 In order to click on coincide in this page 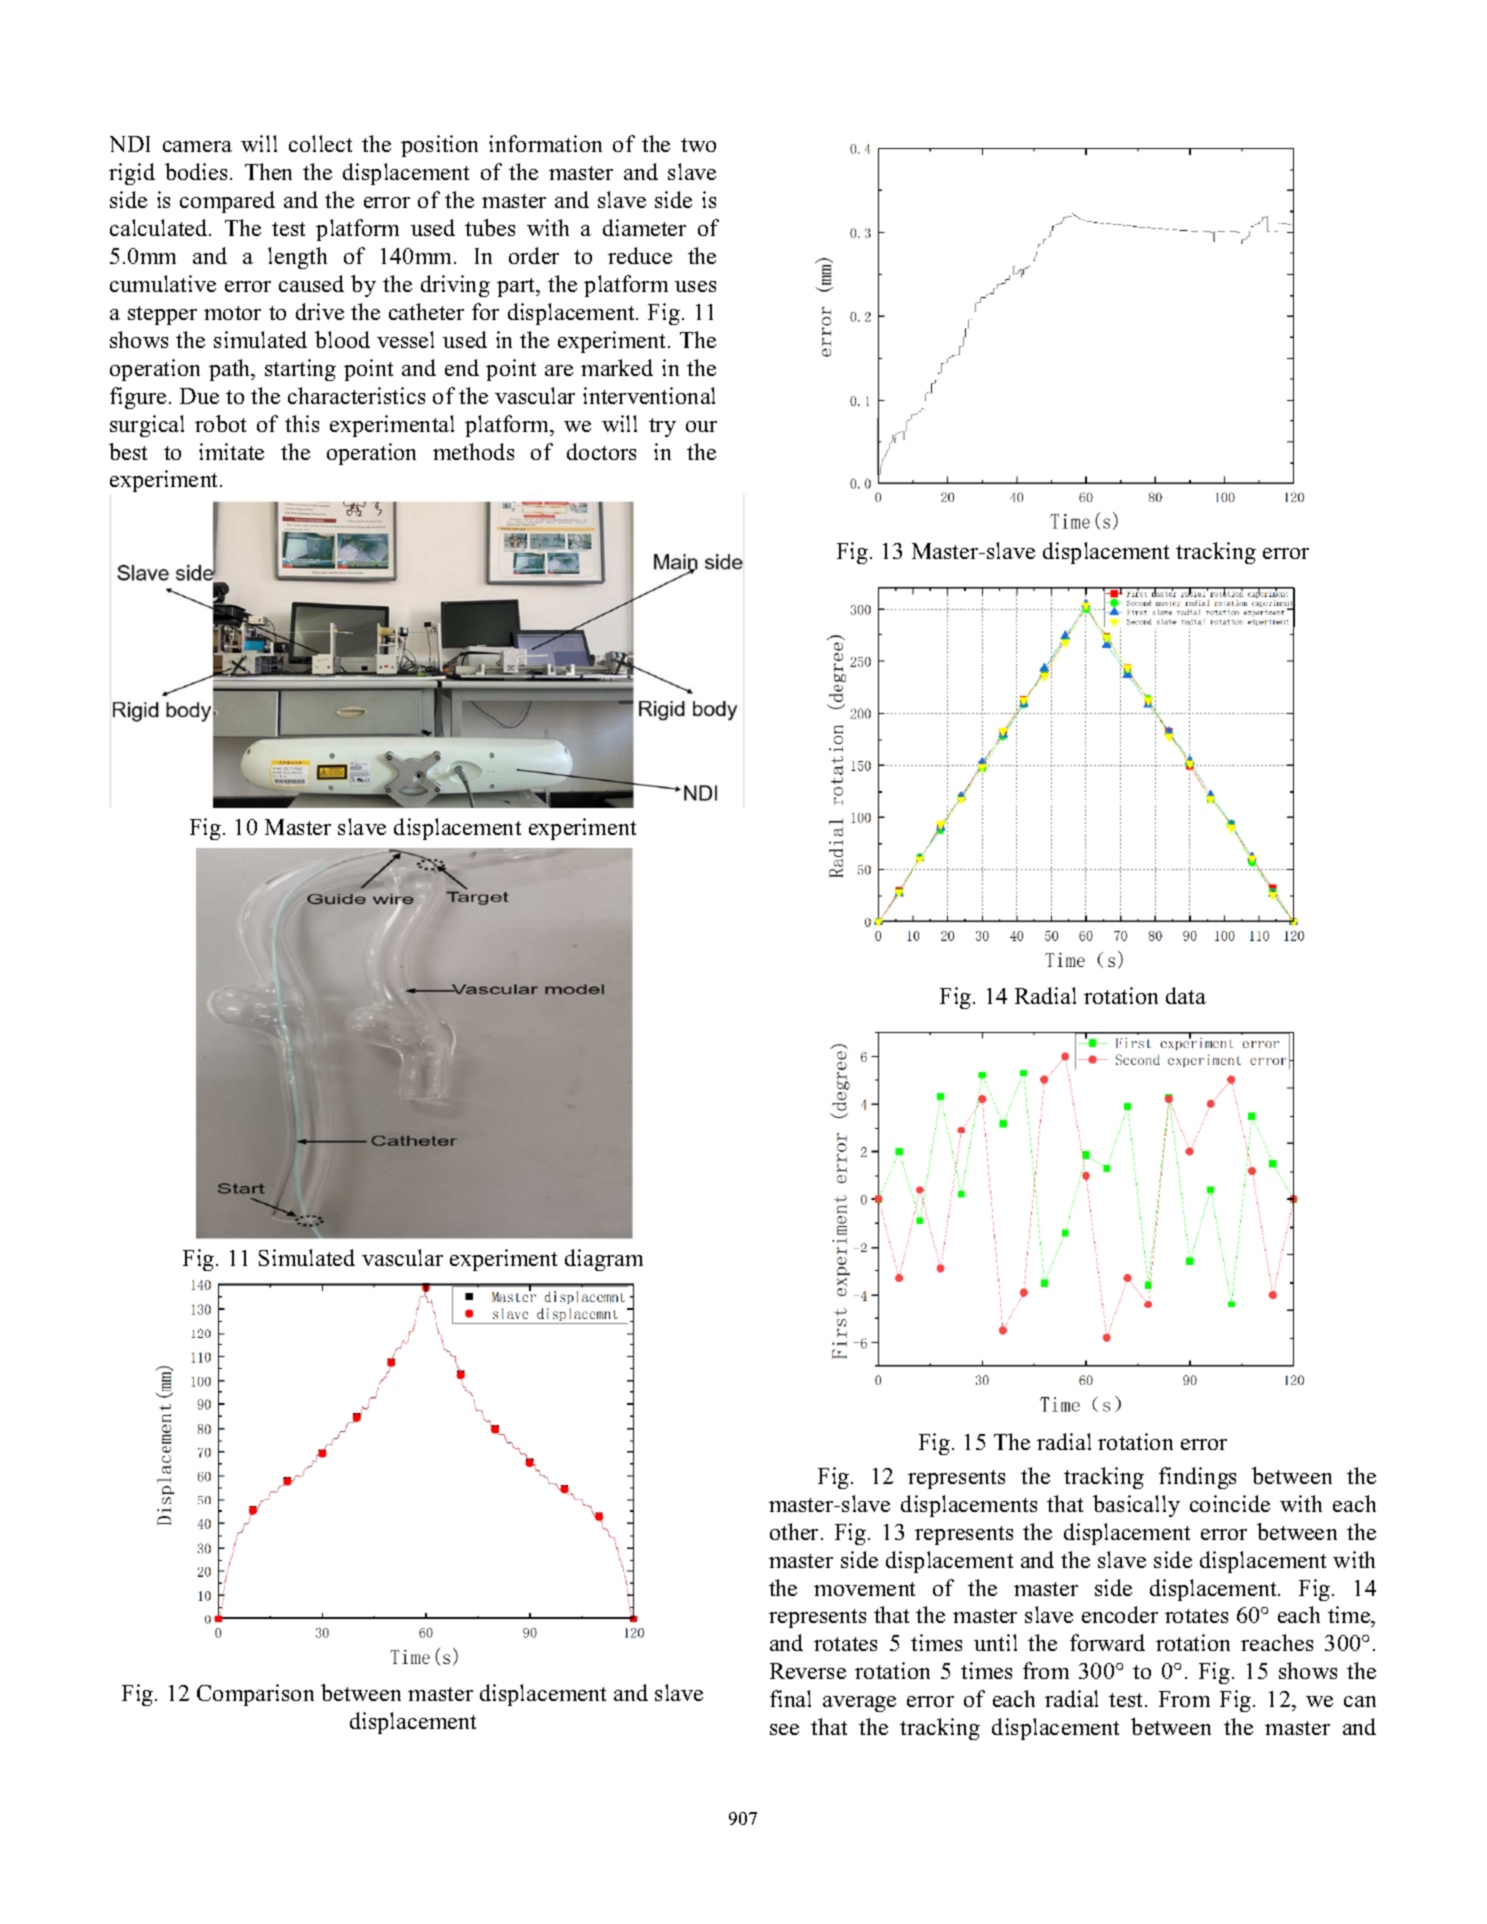, I will do `click(1230, 1503)`.
